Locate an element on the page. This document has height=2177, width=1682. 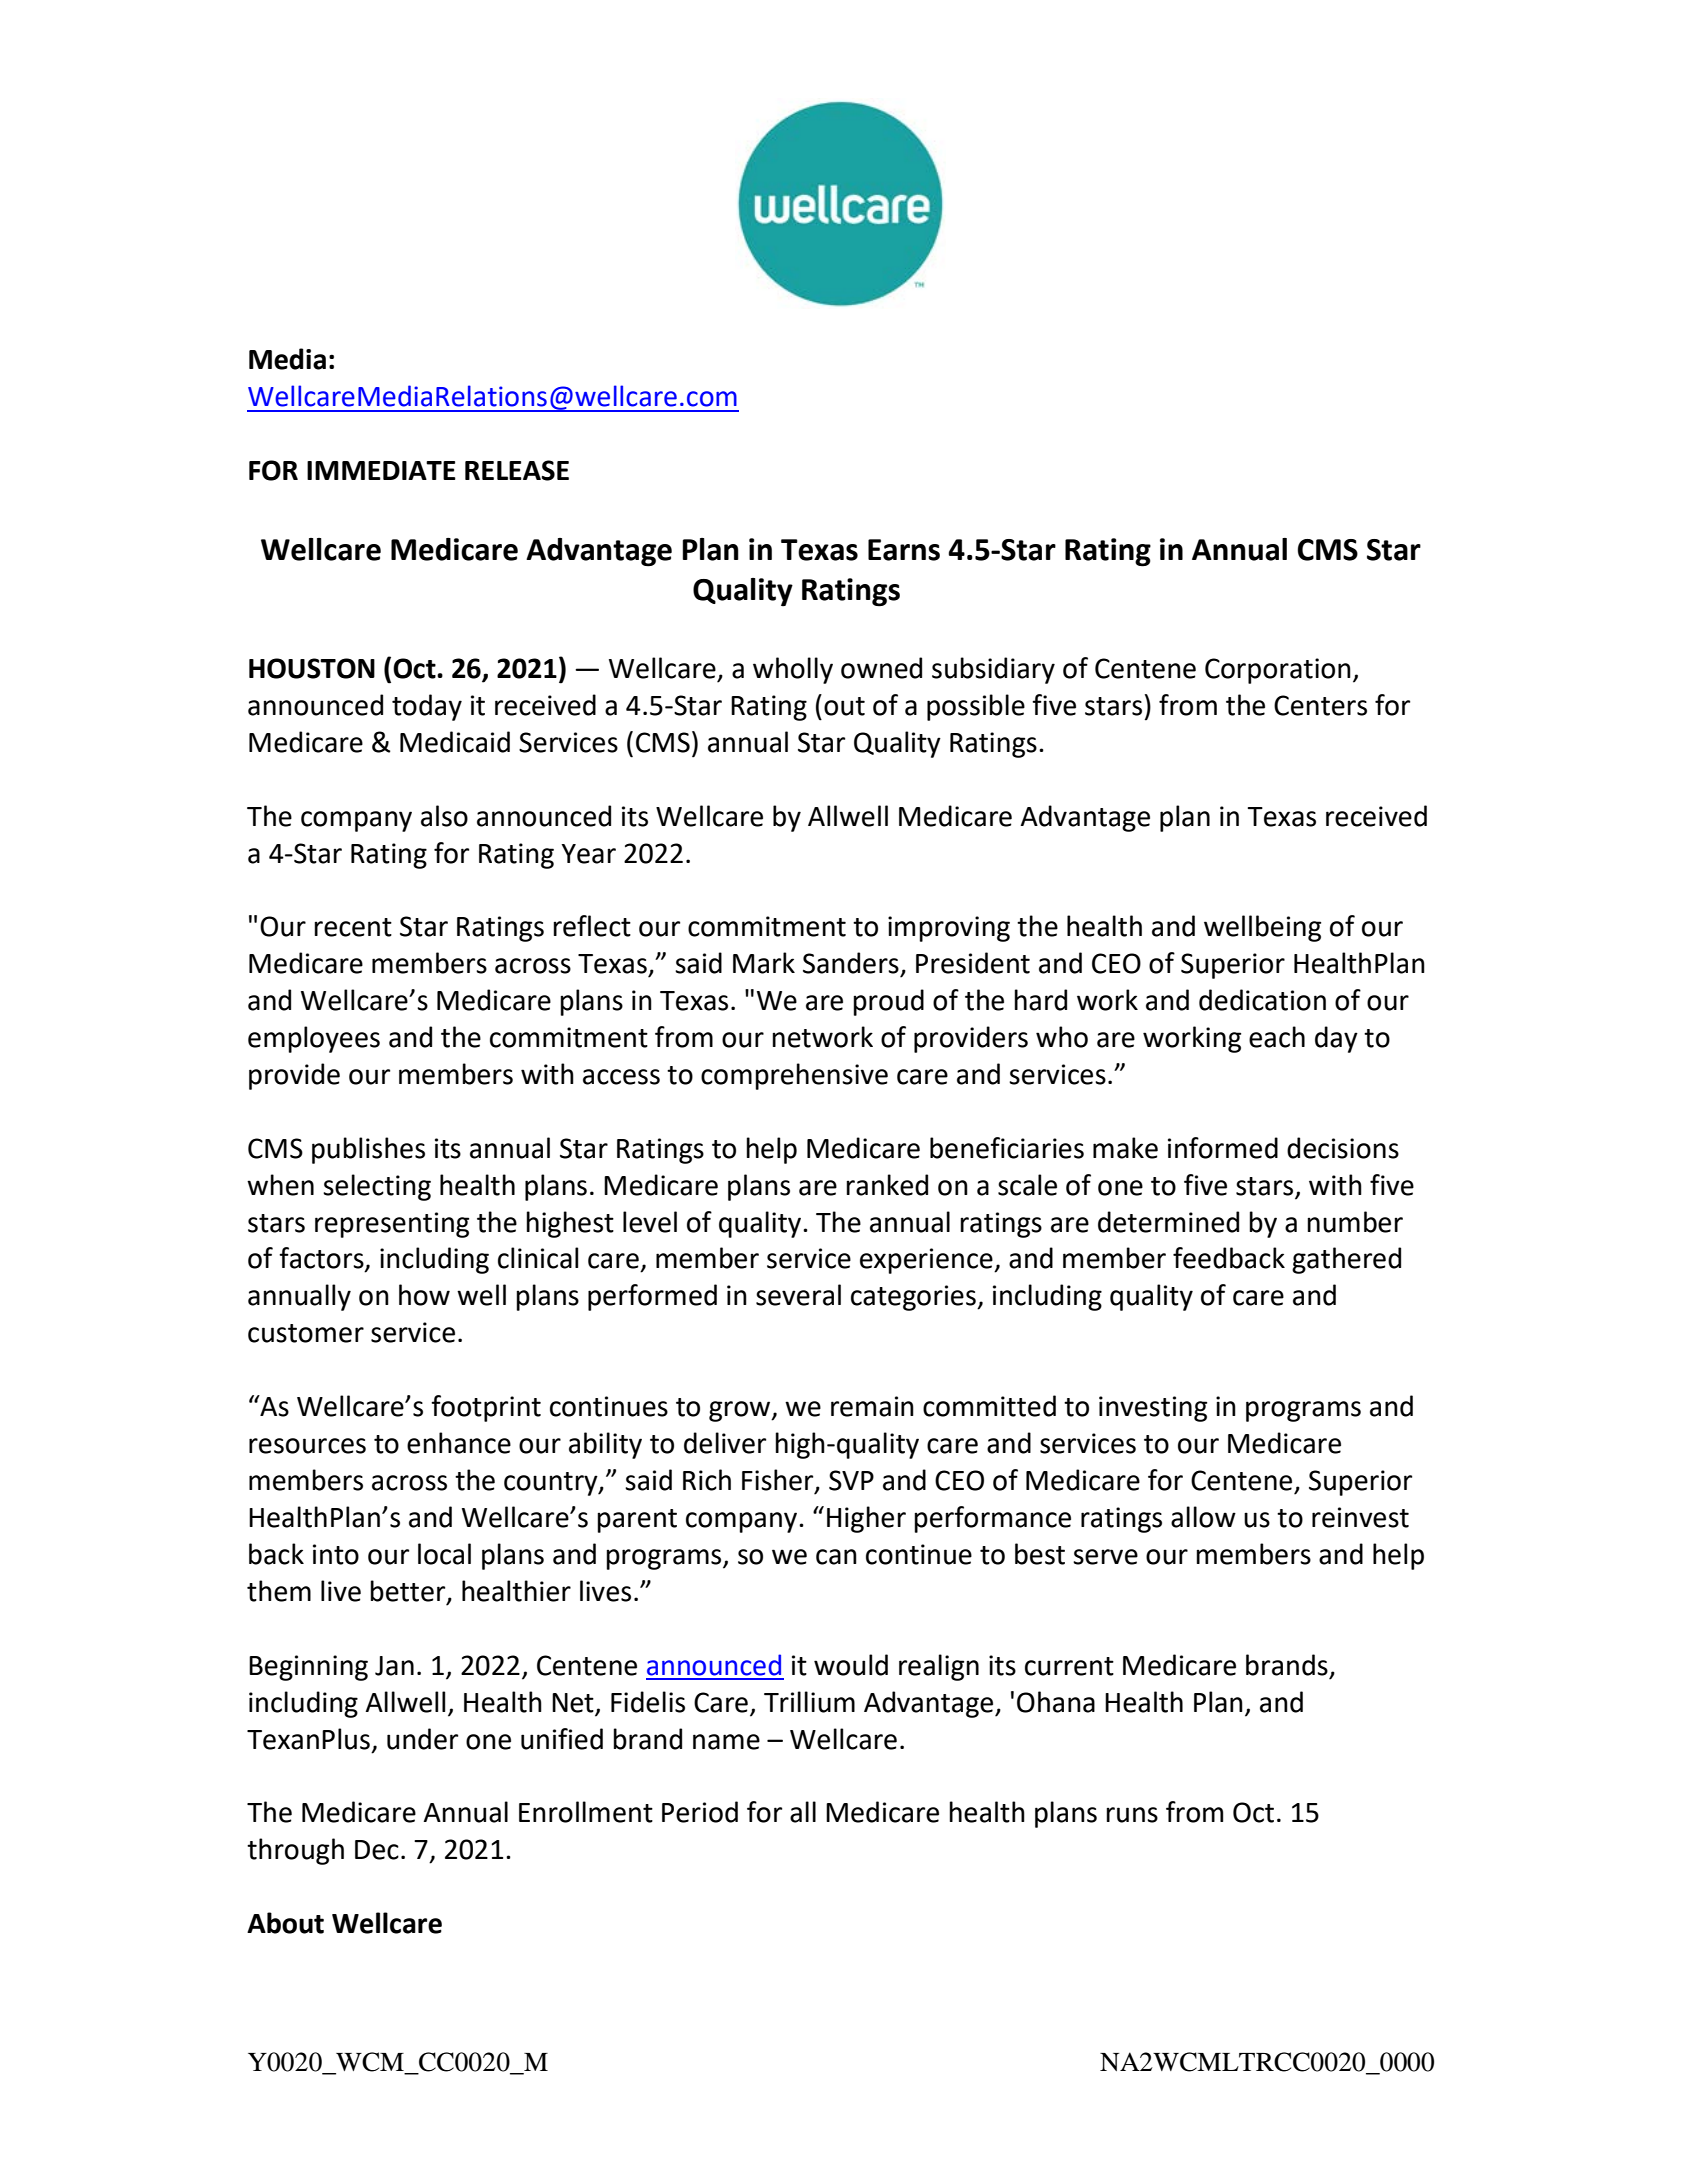
better is located at coordinates (409, 1592).
